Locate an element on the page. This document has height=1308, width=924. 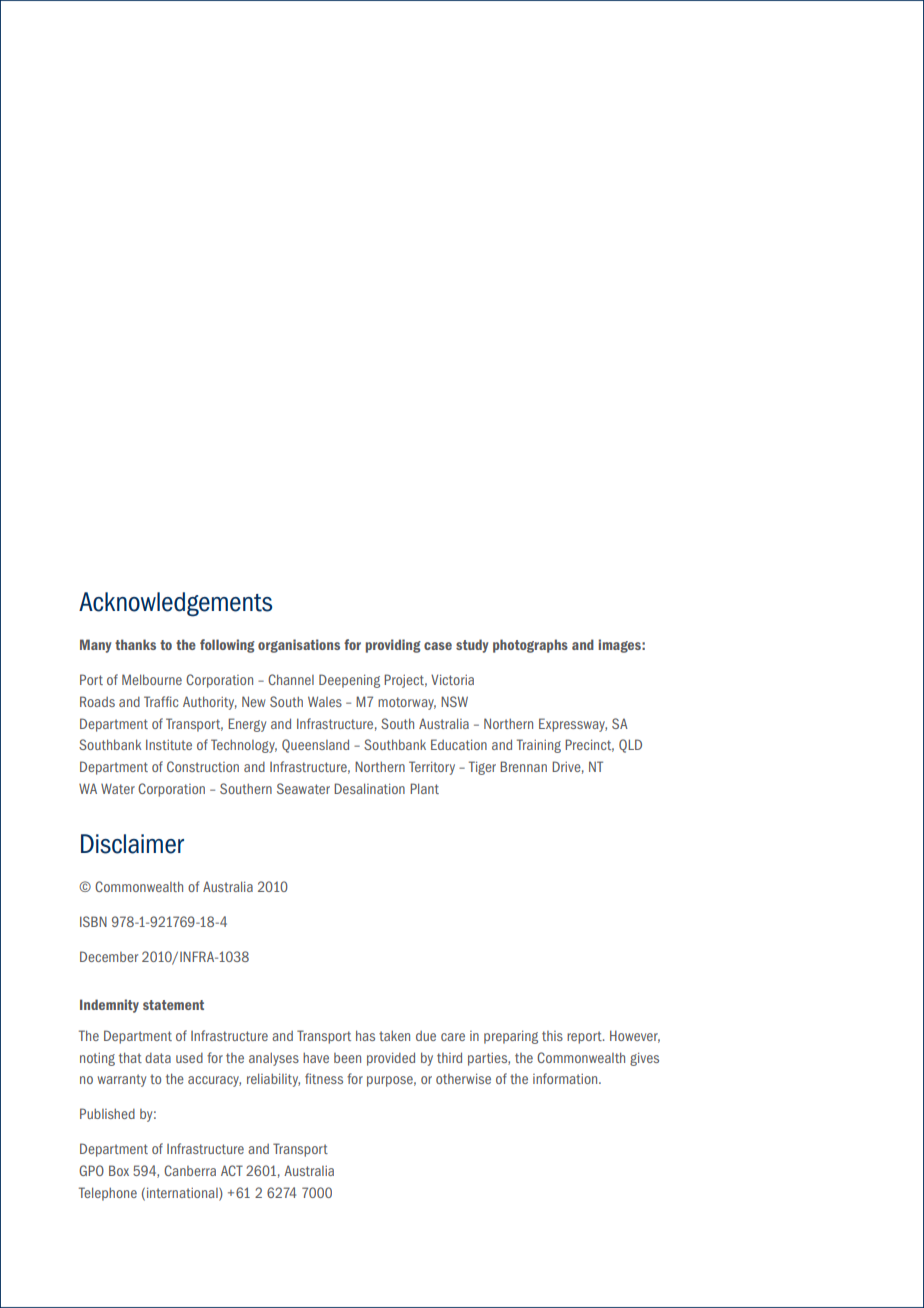
Plant is located at coordinates (424, 788).
